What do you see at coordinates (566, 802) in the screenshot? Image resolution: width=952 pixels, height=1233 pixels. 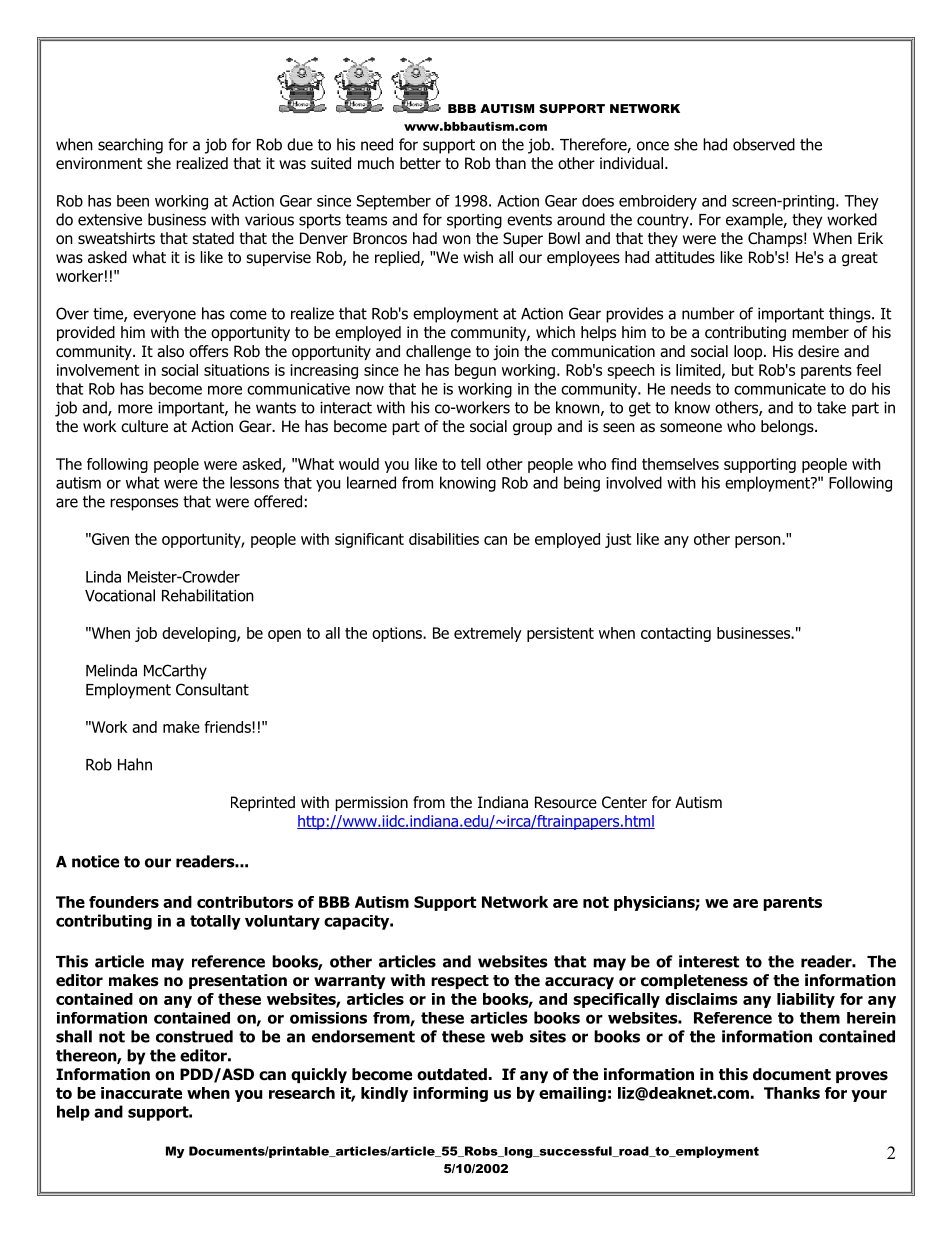 I see `Resource` at bounding box center [566, 802].
